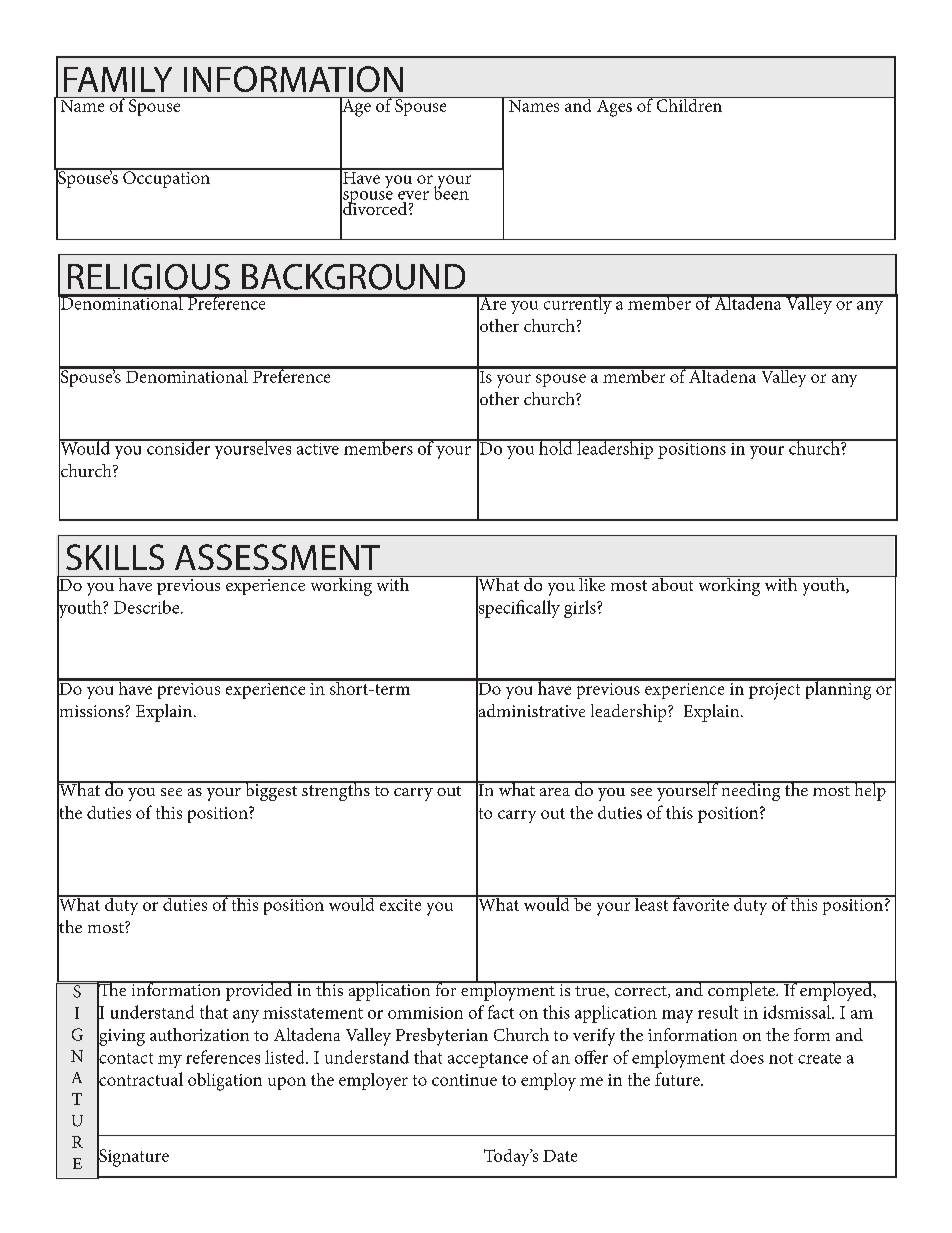 This image has width=952, height=1233. I want to click on Describe, so click(148, 607).
